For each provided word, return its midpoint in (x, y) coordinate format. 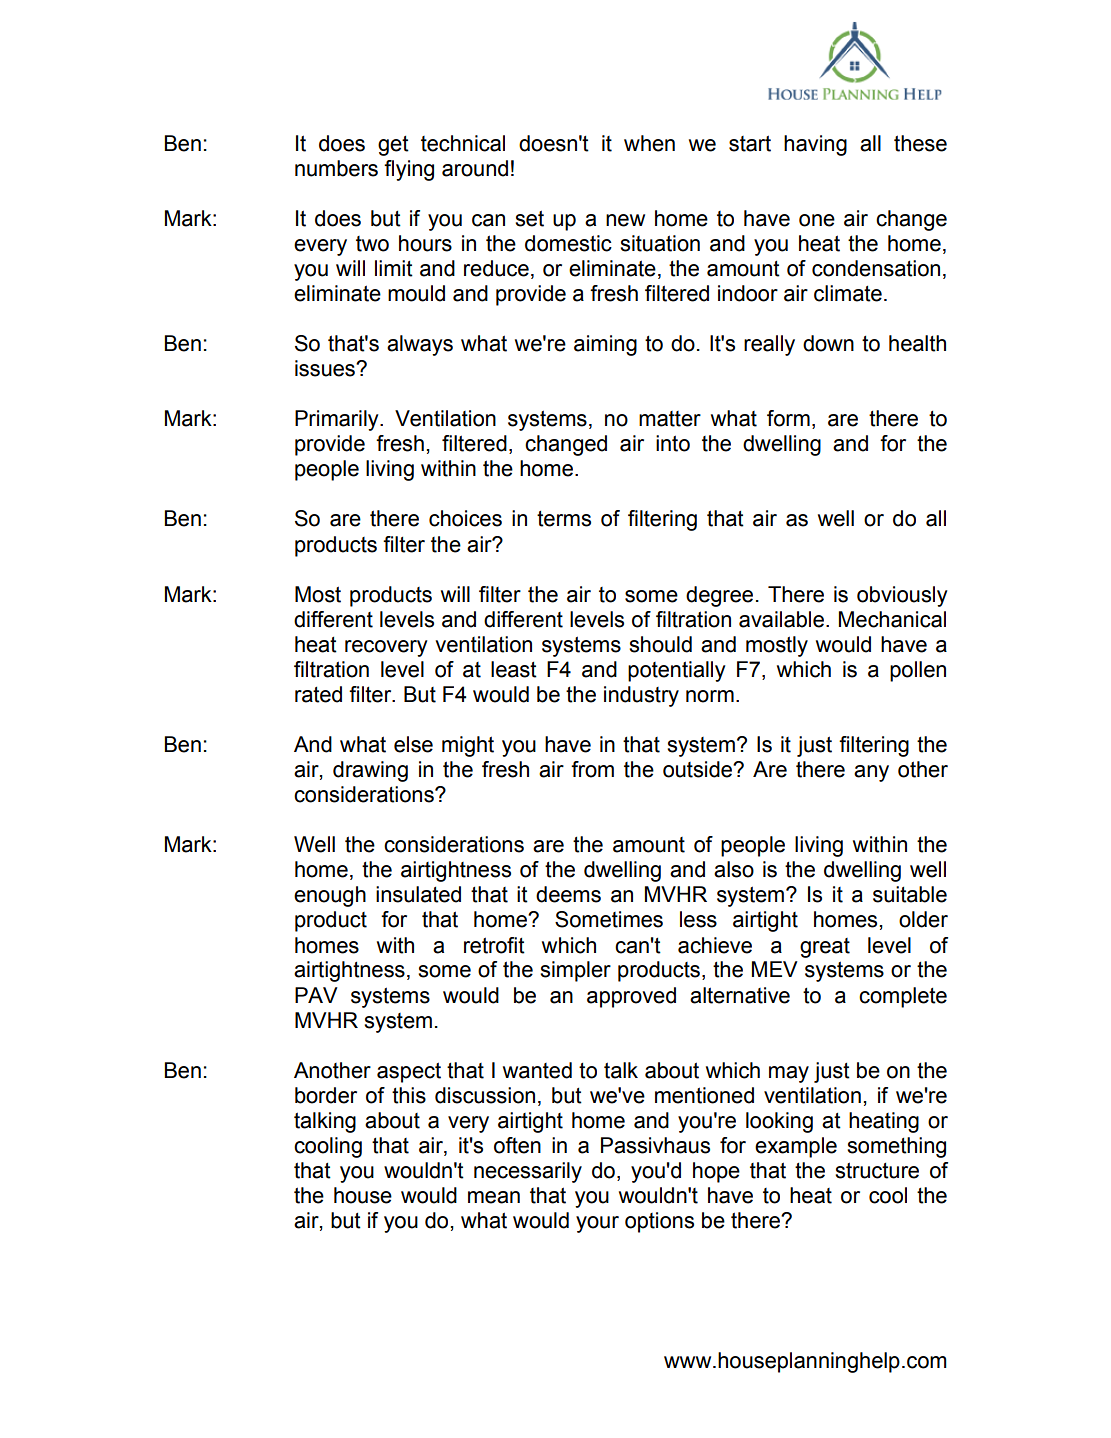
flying (409, 170)
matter (670, 419)
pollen (918, 671)
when (649, 143)
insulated (418, 894)
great (825, 948)
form (788, 418)
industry (641, 696)
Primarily (338, 420)
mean (494, 1197)
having (815, 145)
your (597, 1224)
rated (318, 694)
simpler (575, 971)
